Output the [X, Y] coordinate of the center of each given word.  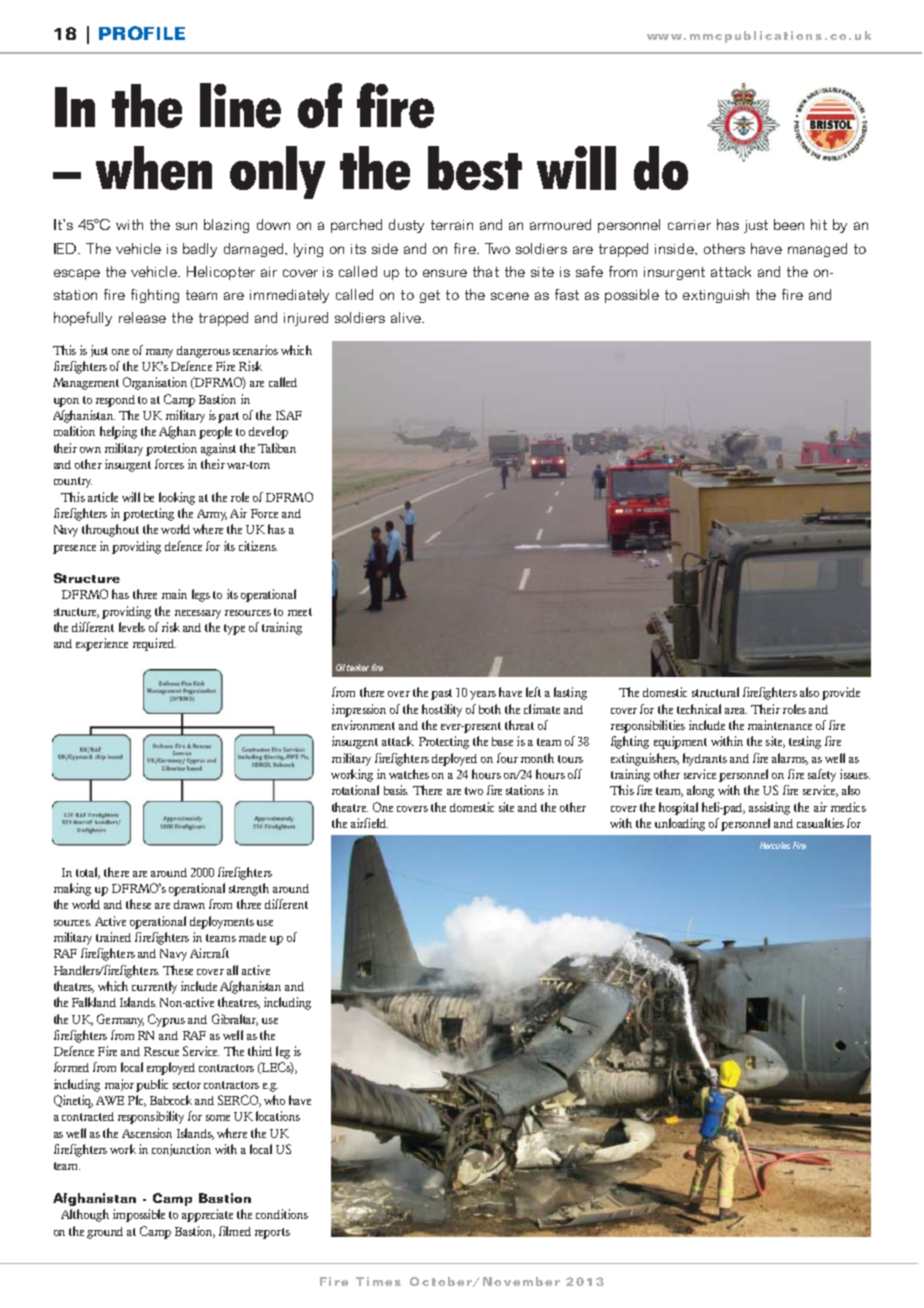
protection [171, 449]
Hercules [775, 845]
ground [105, 1233]
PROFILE [142, 33]
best [475, 168]
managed [817, 250]
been [789, 224]
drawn [189, 904]
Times [378, 1281]
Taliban [277, 448]
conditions [282, 1214]
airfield [369, 823]
